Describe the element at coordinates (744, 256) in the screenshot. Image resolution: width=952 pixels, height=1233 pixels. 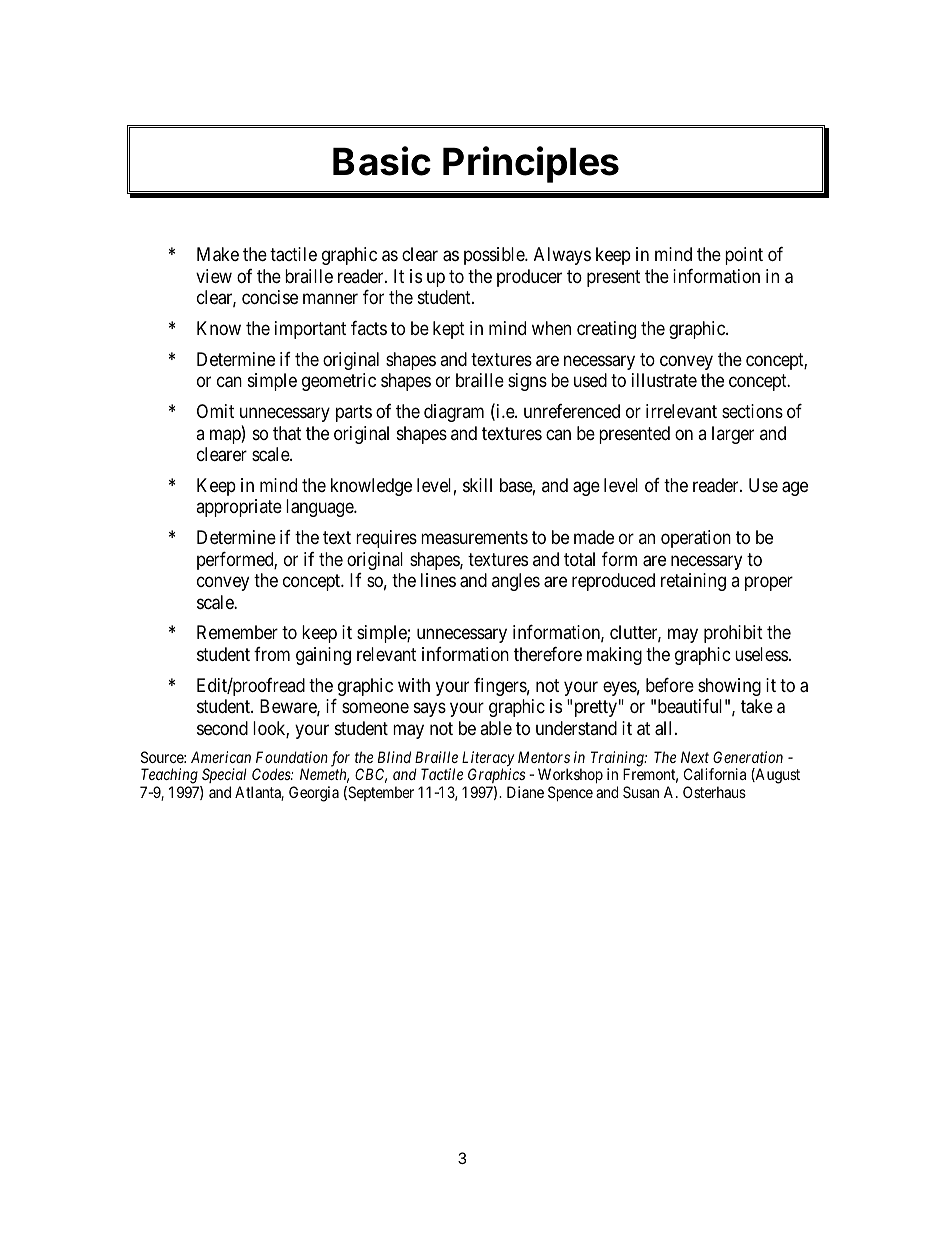
I see `point` at that location.
